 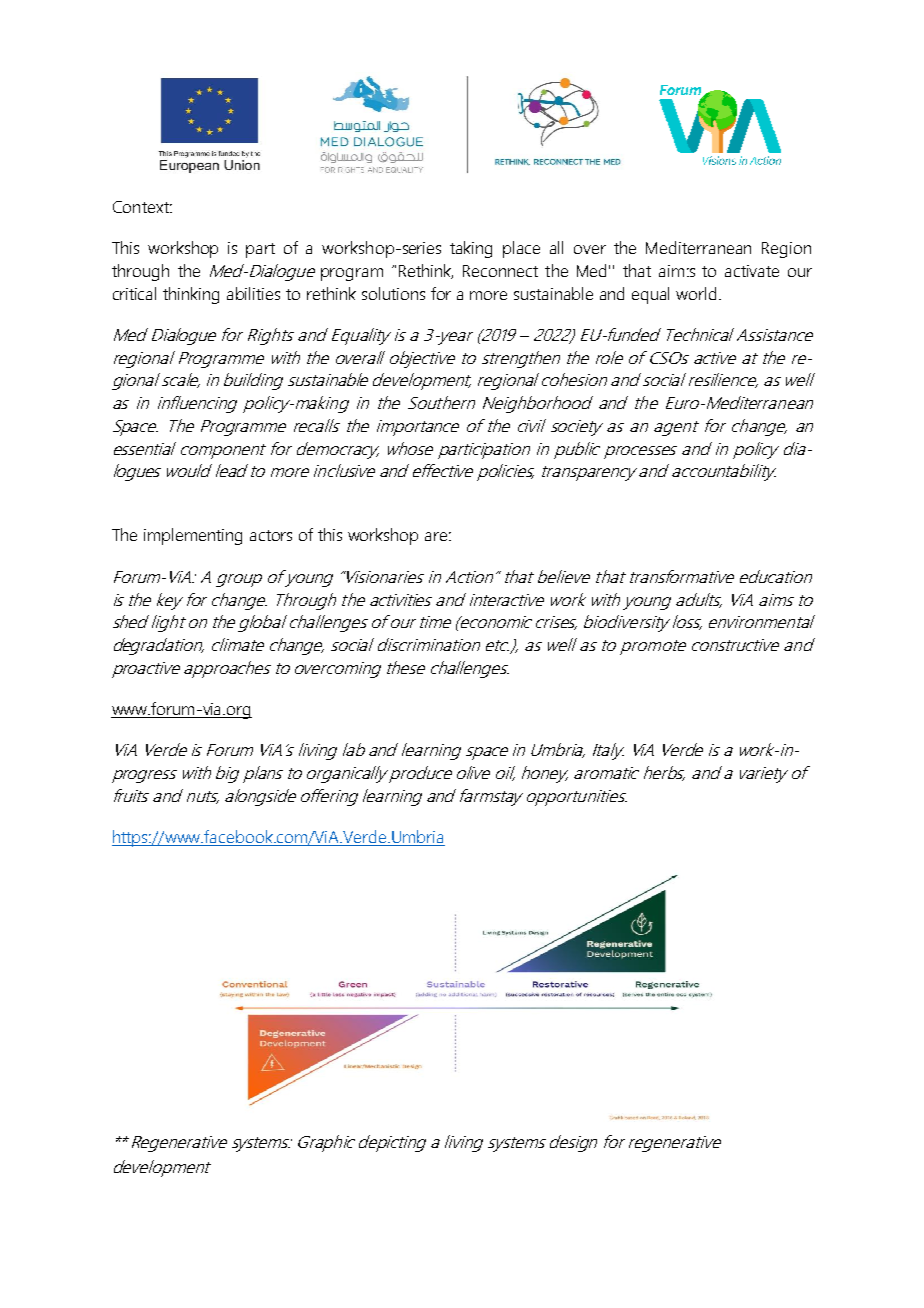 What do you see at coordinates (521, 249) in the image?
I see `place` at bounding box center [521, 249].
